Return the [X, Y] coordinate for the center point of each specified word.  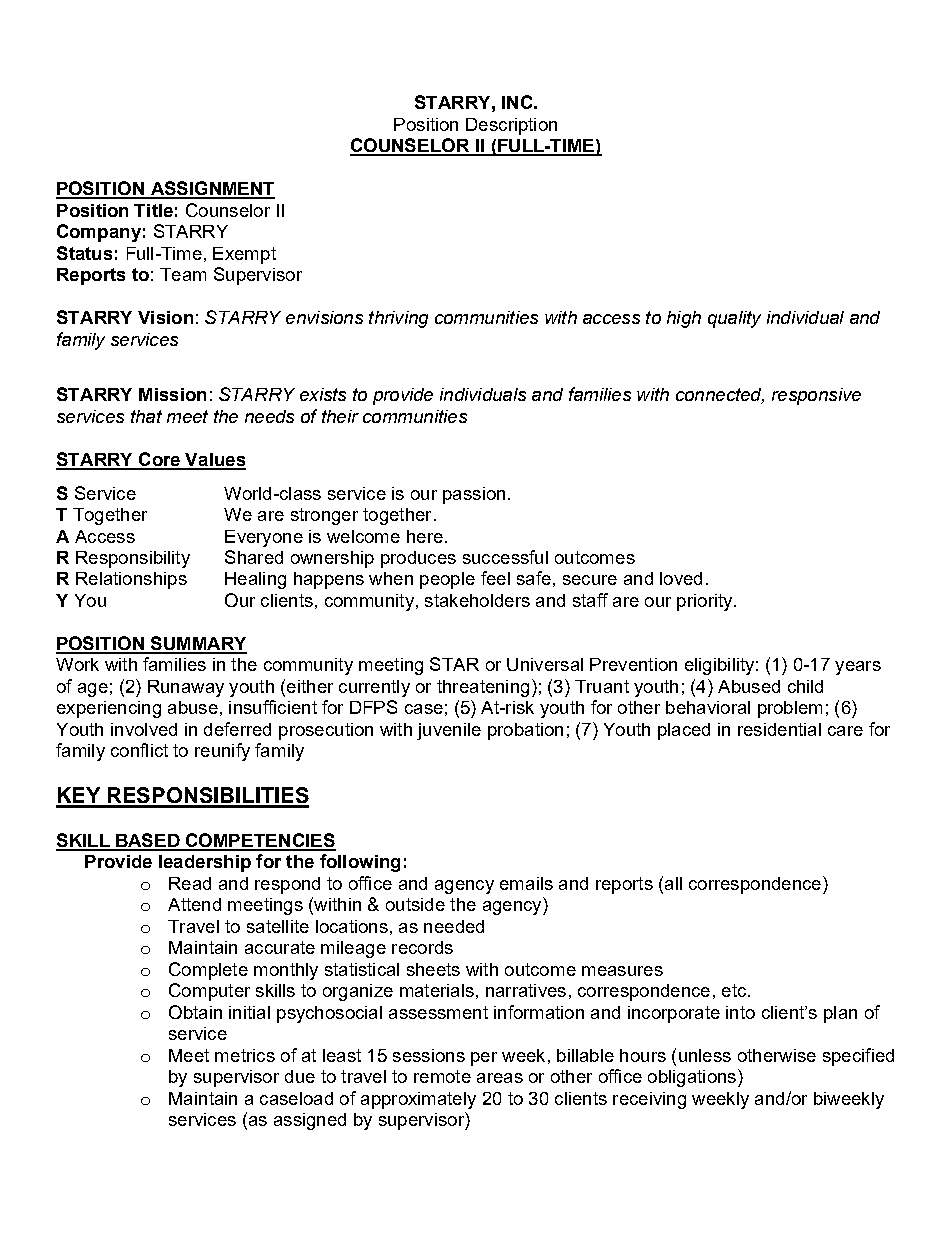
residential [779, 729]
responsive [816, 396]
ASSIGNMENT [211, 189]
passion [474, 495]
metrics [245, 1055]
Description [511, 126]
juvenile [449, 731]
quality [734, 319]
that [146, 416]
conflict [139, 750]
